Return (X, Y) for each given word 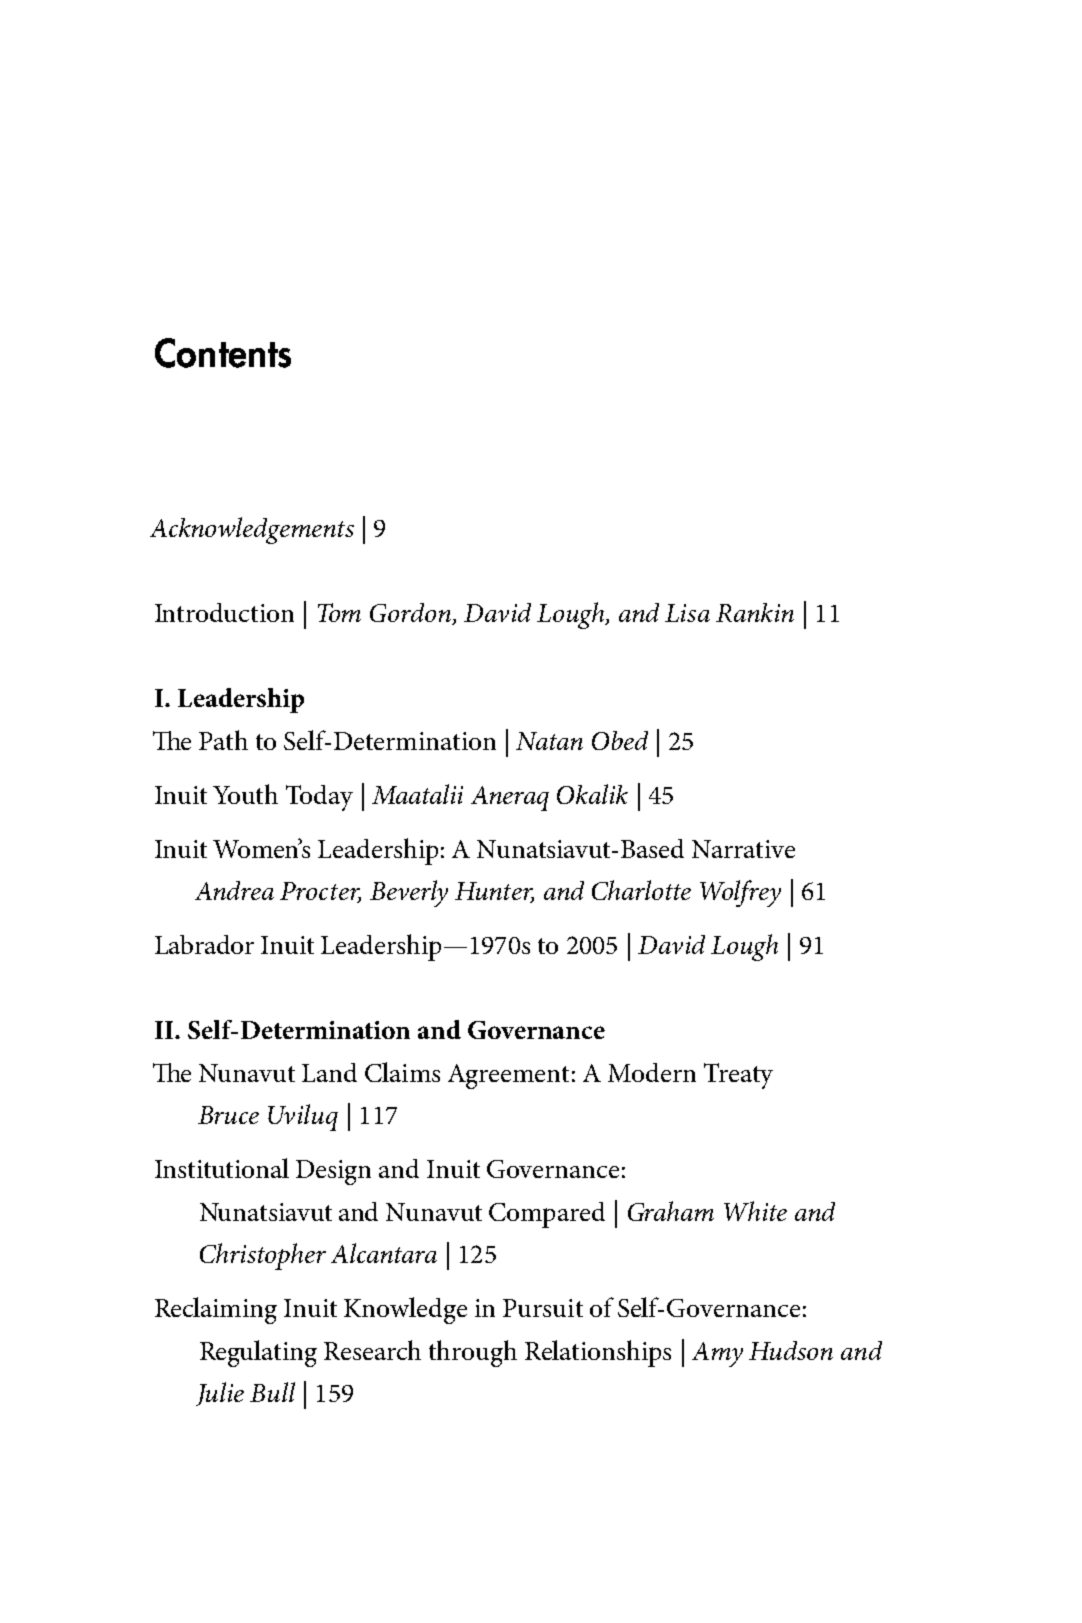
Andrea (234, 890)
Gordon (411, 614)
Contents (223, 353)
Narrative (743, 849)
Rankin (755, 612)
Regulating (258, 1353)
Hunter (494, 892)
